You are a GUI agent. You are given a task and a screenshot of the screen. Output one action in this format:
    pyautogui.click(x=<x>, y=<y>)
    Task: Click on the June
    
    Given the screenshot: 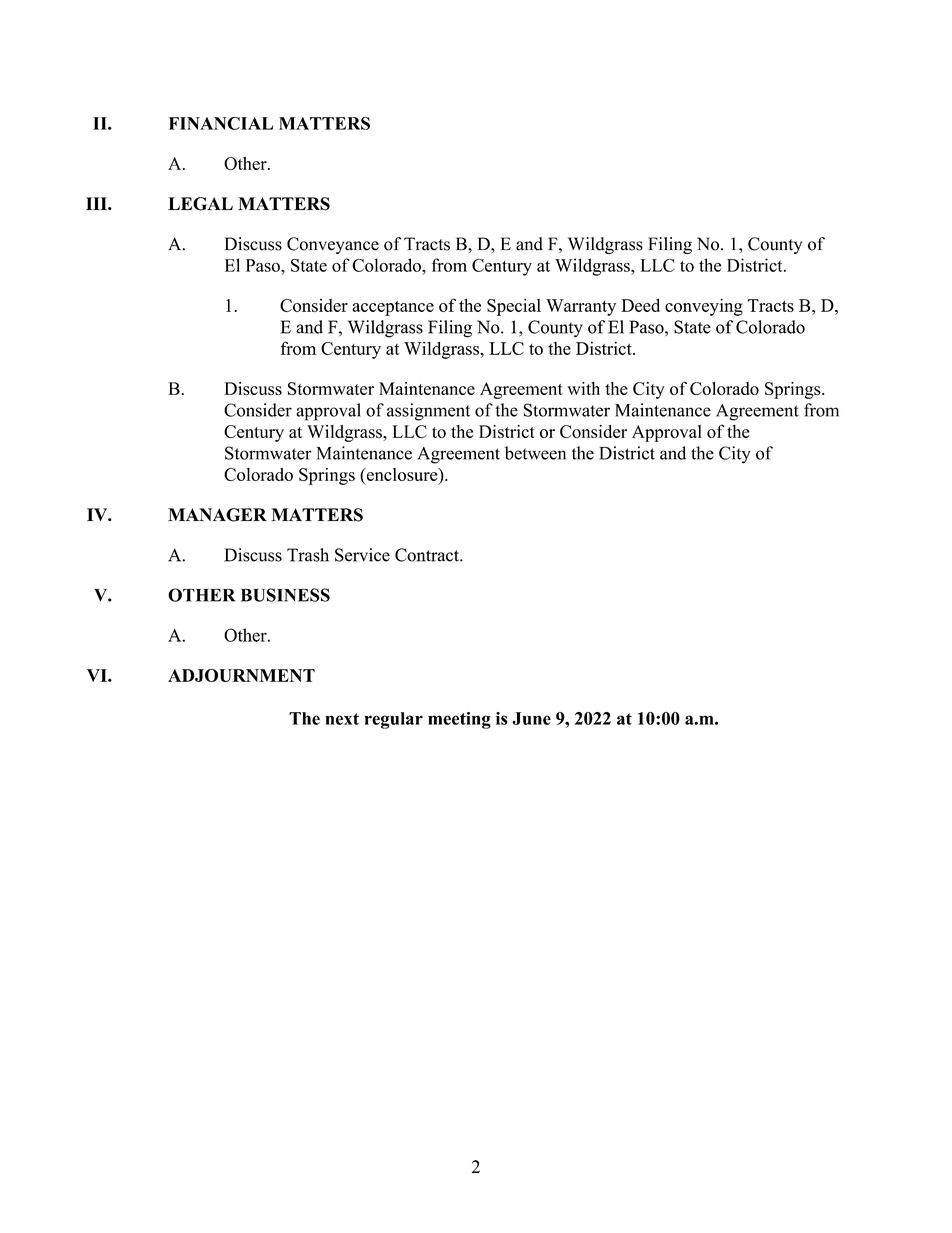 What is the action you would take?
    pyautogui.click(x=531, y=718)
